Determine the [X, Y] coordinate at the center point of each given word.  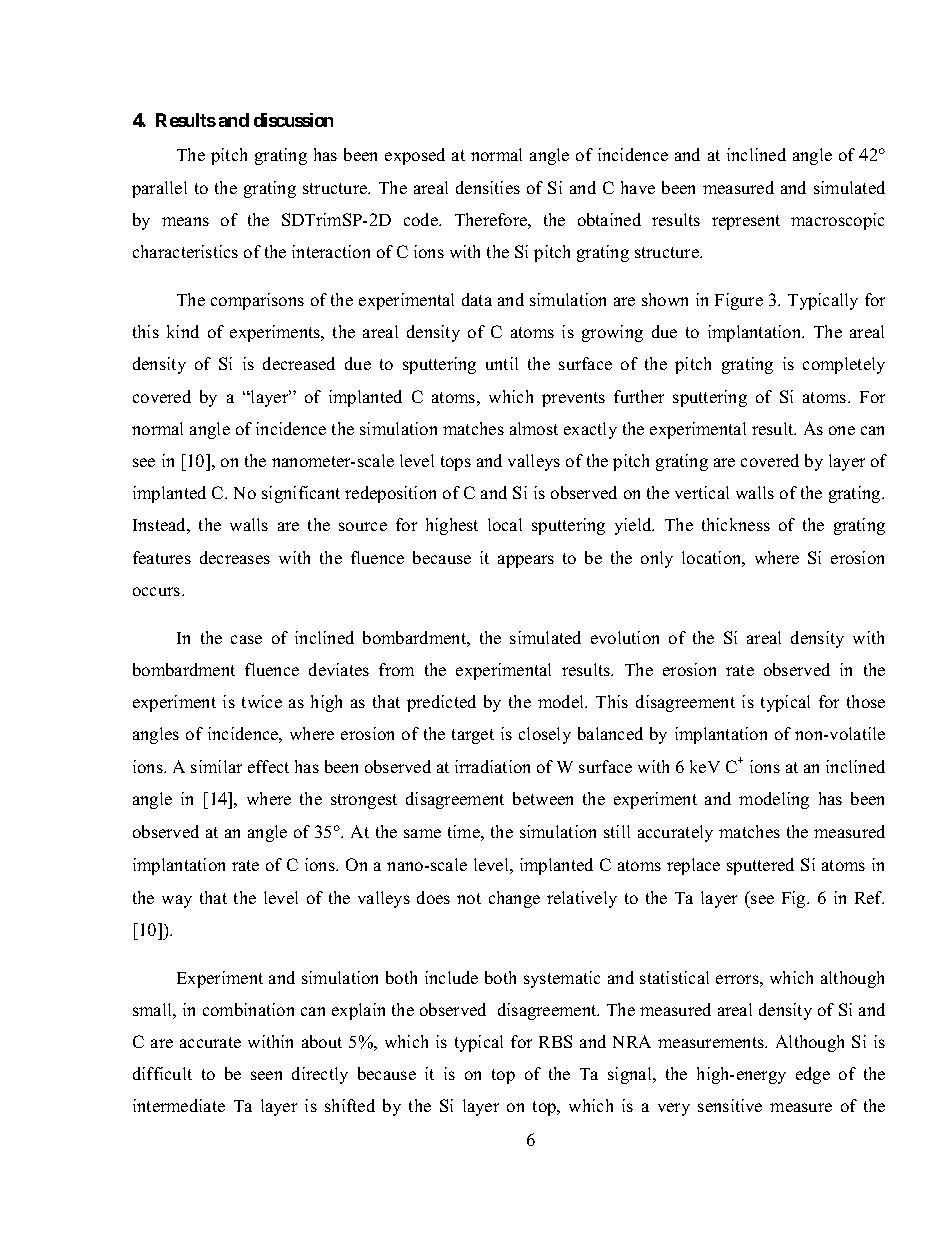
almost [534, 428]
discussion [293, 120]
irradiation [492, 766]
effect [268, 766]
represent [746, 222]
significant [301, 494]
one [842, 430]
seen [266, 1075]
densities [488, 187]
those [866, 701]
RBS [555, 1041]
